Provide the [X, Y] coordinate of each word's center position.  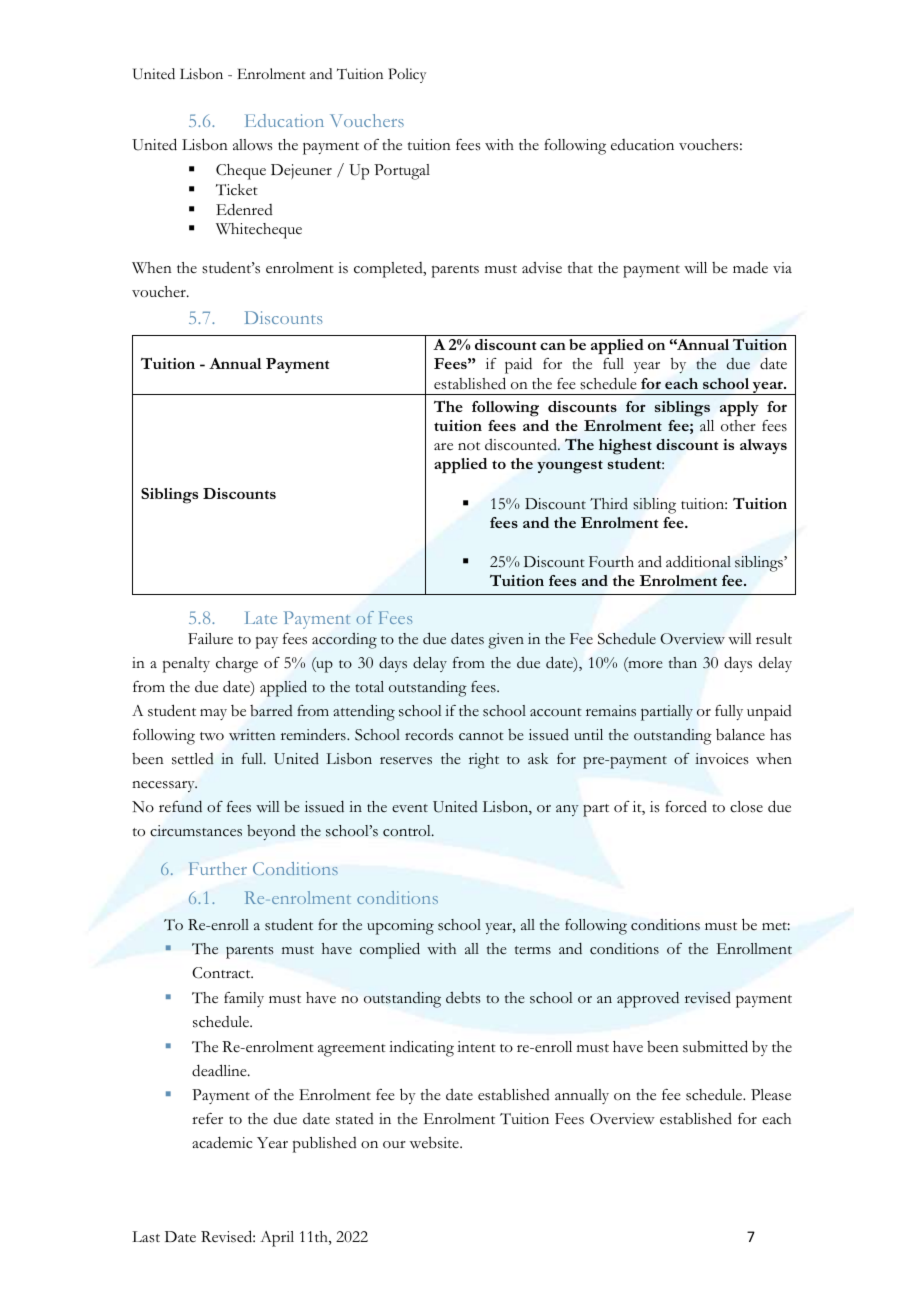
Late [261, 617]
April [277, 1239]
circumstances [196, 831]
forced [686, 807]
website [435, 1143]
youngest [570, 467]
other [738, 426]
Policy [407, 75]
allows [253, 145]
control [408, 831]
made [750, 267]
